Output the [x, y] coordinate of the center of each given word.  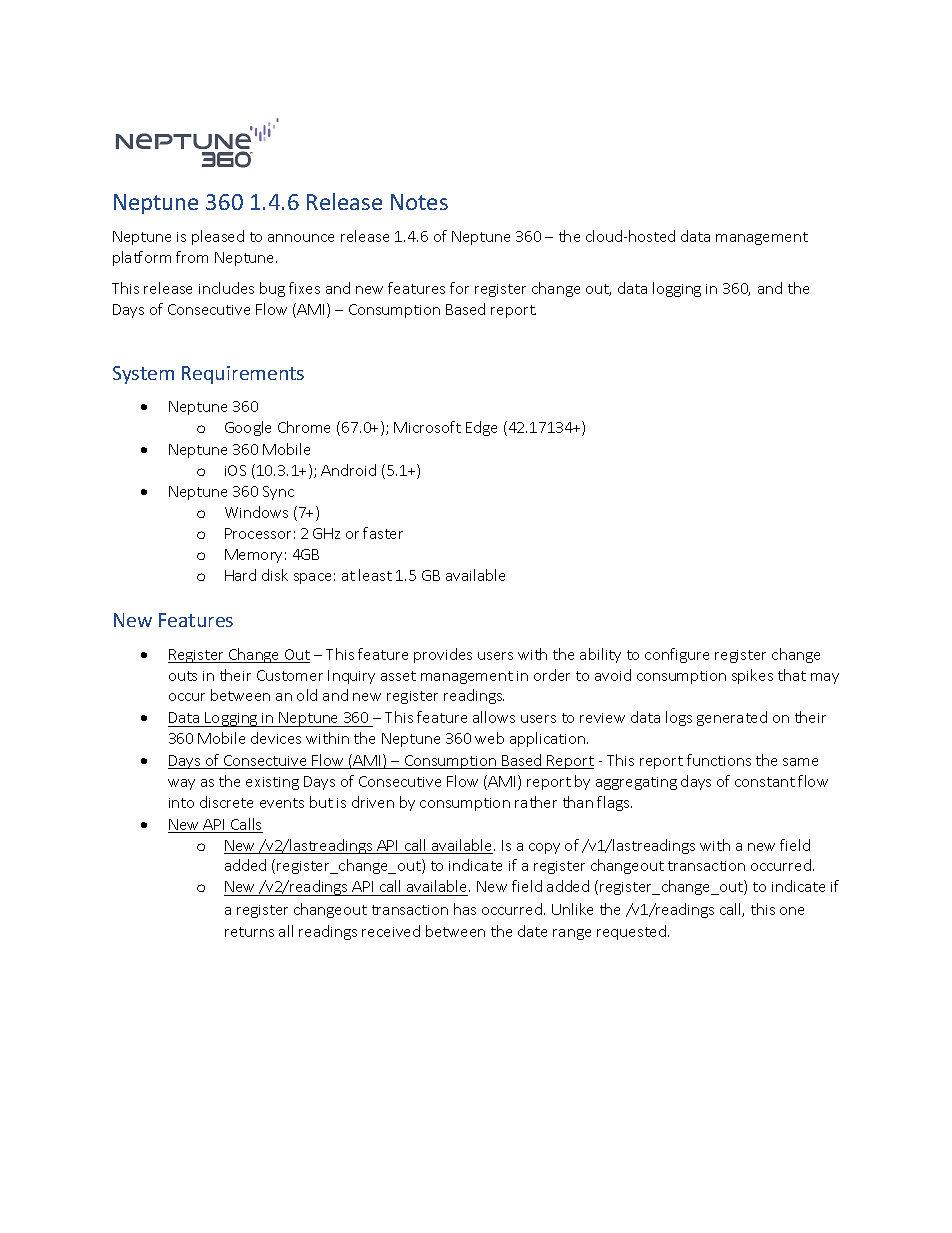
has [465, 909]
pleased [218, 237]
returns [249, 932]
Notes [419, 202]
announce [301, 238]
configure [677, 655]
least [375, 575]
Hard [240, 575]
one [792, 911]
